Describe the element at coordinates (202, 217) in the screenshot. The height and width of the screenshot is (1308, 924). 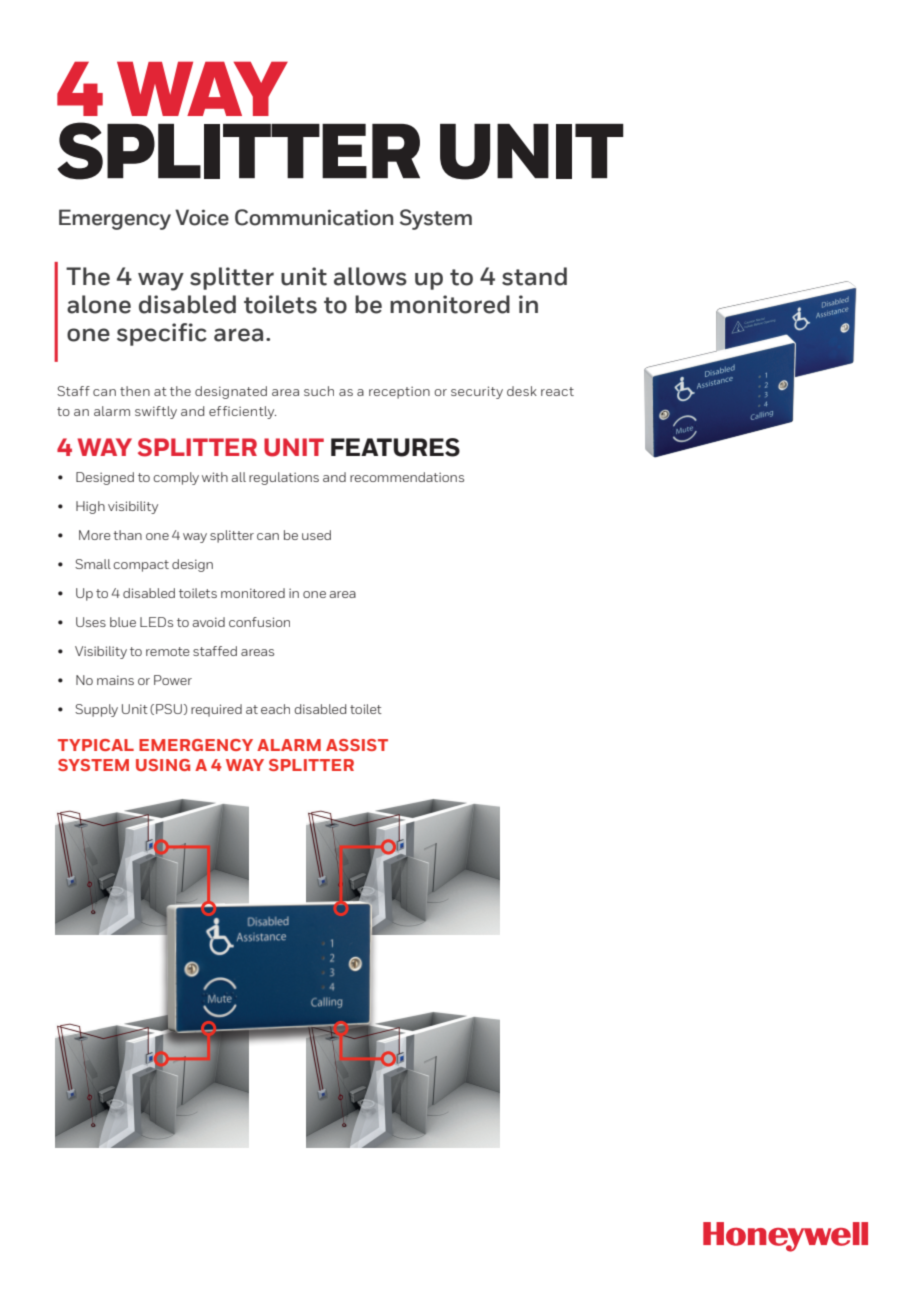
I see `Voice` at that location.
